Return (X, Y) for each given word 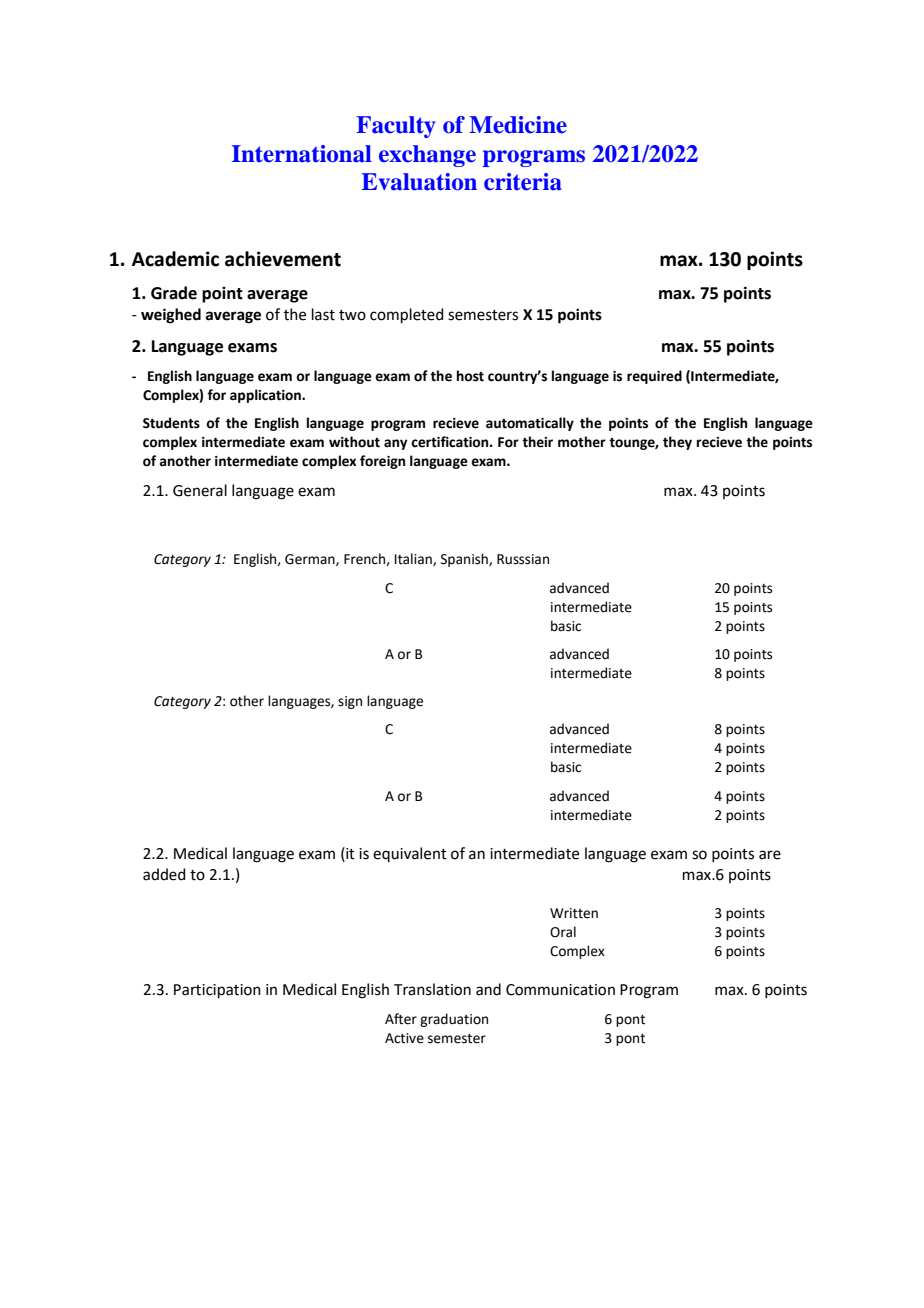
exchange (427, 156)
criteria (523, 182)
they (677, 443)
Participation (217, 991)
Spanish (465, 560)
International (302, 154)
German (311, 560)
